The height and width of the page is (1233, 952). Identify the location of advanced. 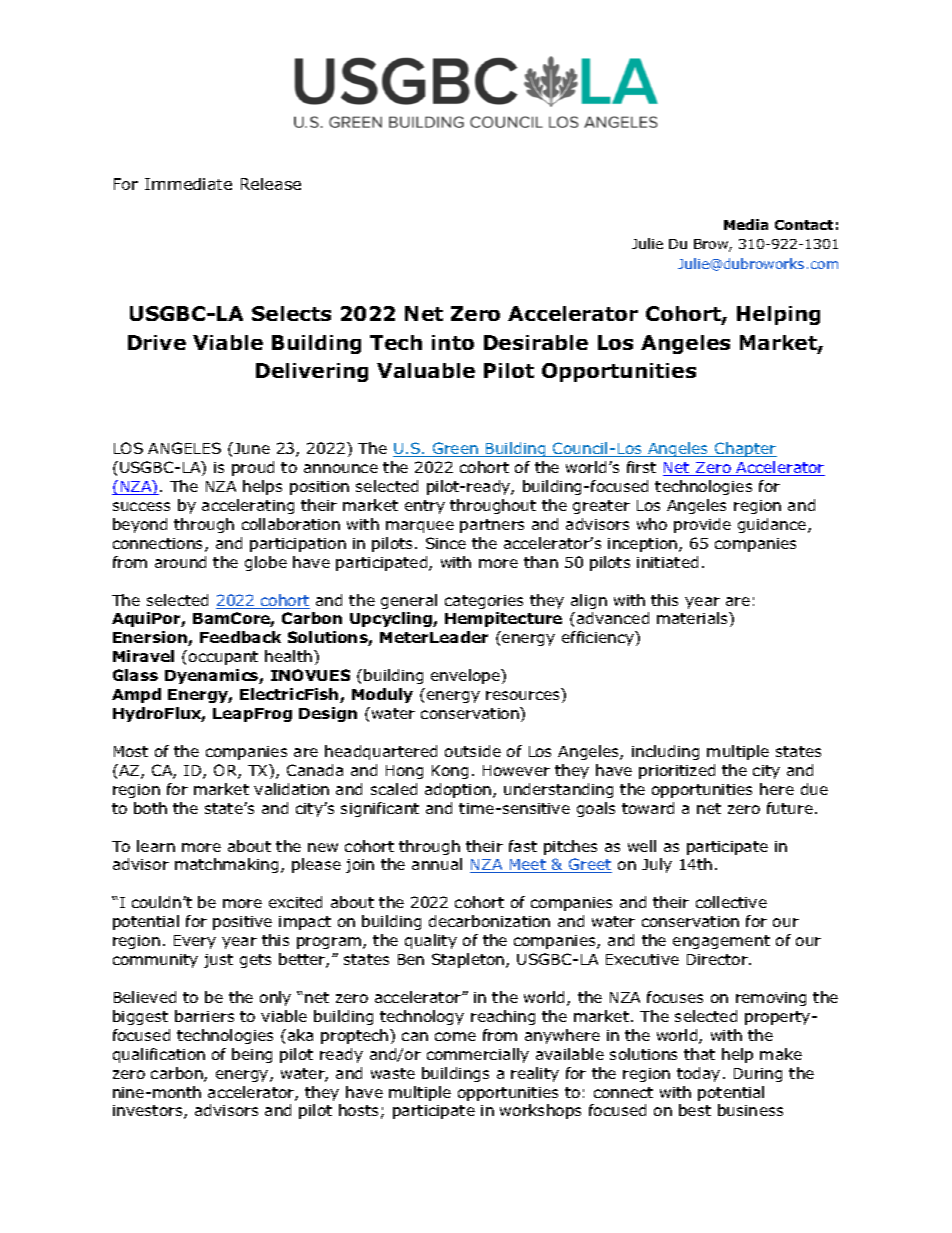
(613, 618).
